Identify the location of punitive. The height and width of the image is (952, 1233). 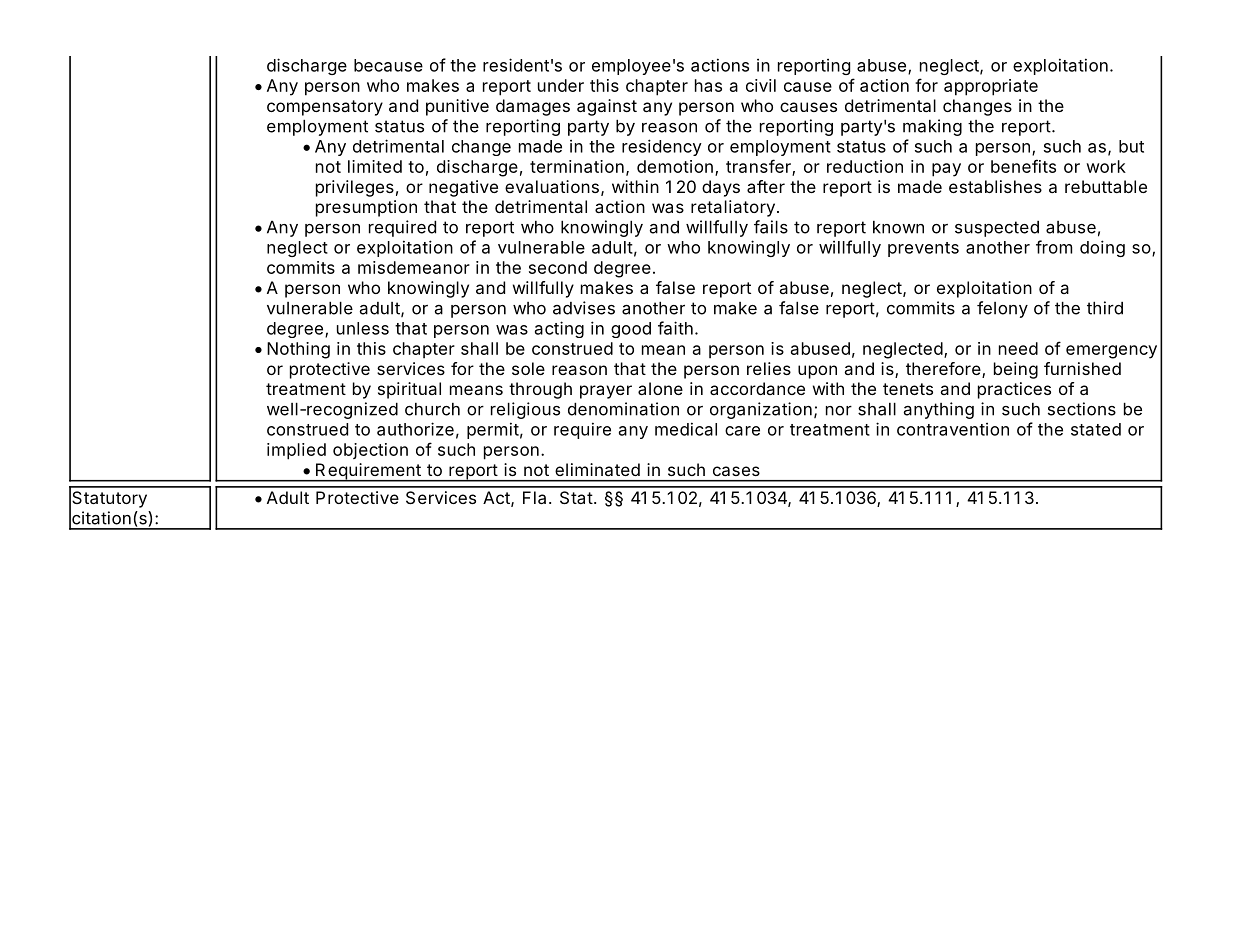
(457, 107).
